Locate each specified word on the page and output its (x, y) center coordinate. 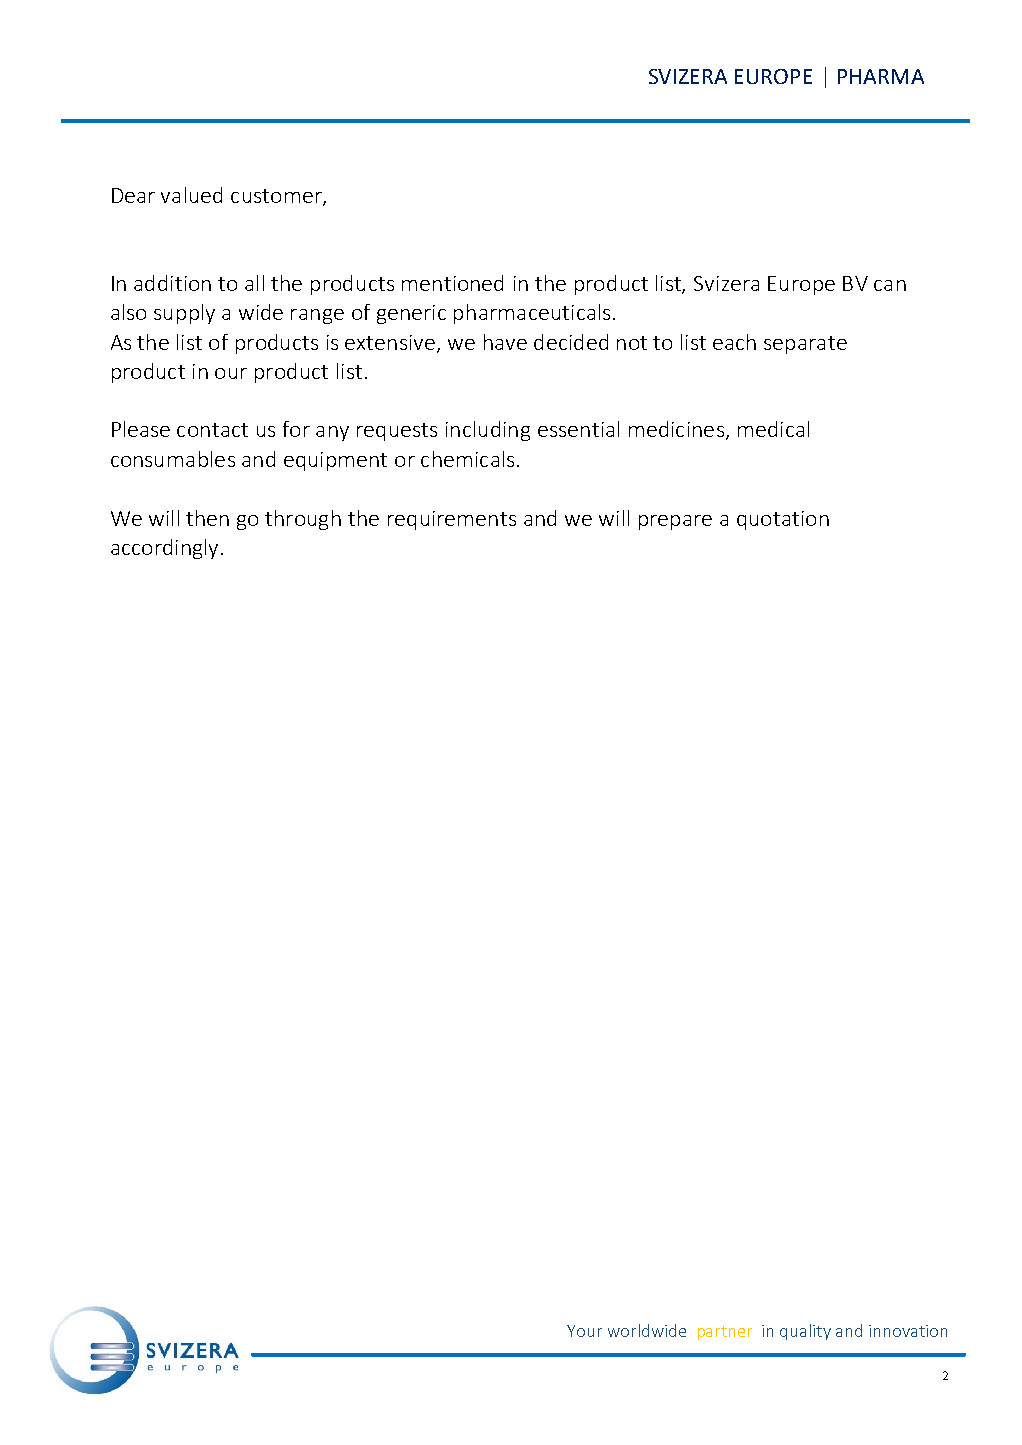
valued (191, 195)
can (890, 285)
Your (584, 1331)
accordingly (164, 549)
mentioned (452, 283)
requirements (452, 520)
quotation (783, 520)
